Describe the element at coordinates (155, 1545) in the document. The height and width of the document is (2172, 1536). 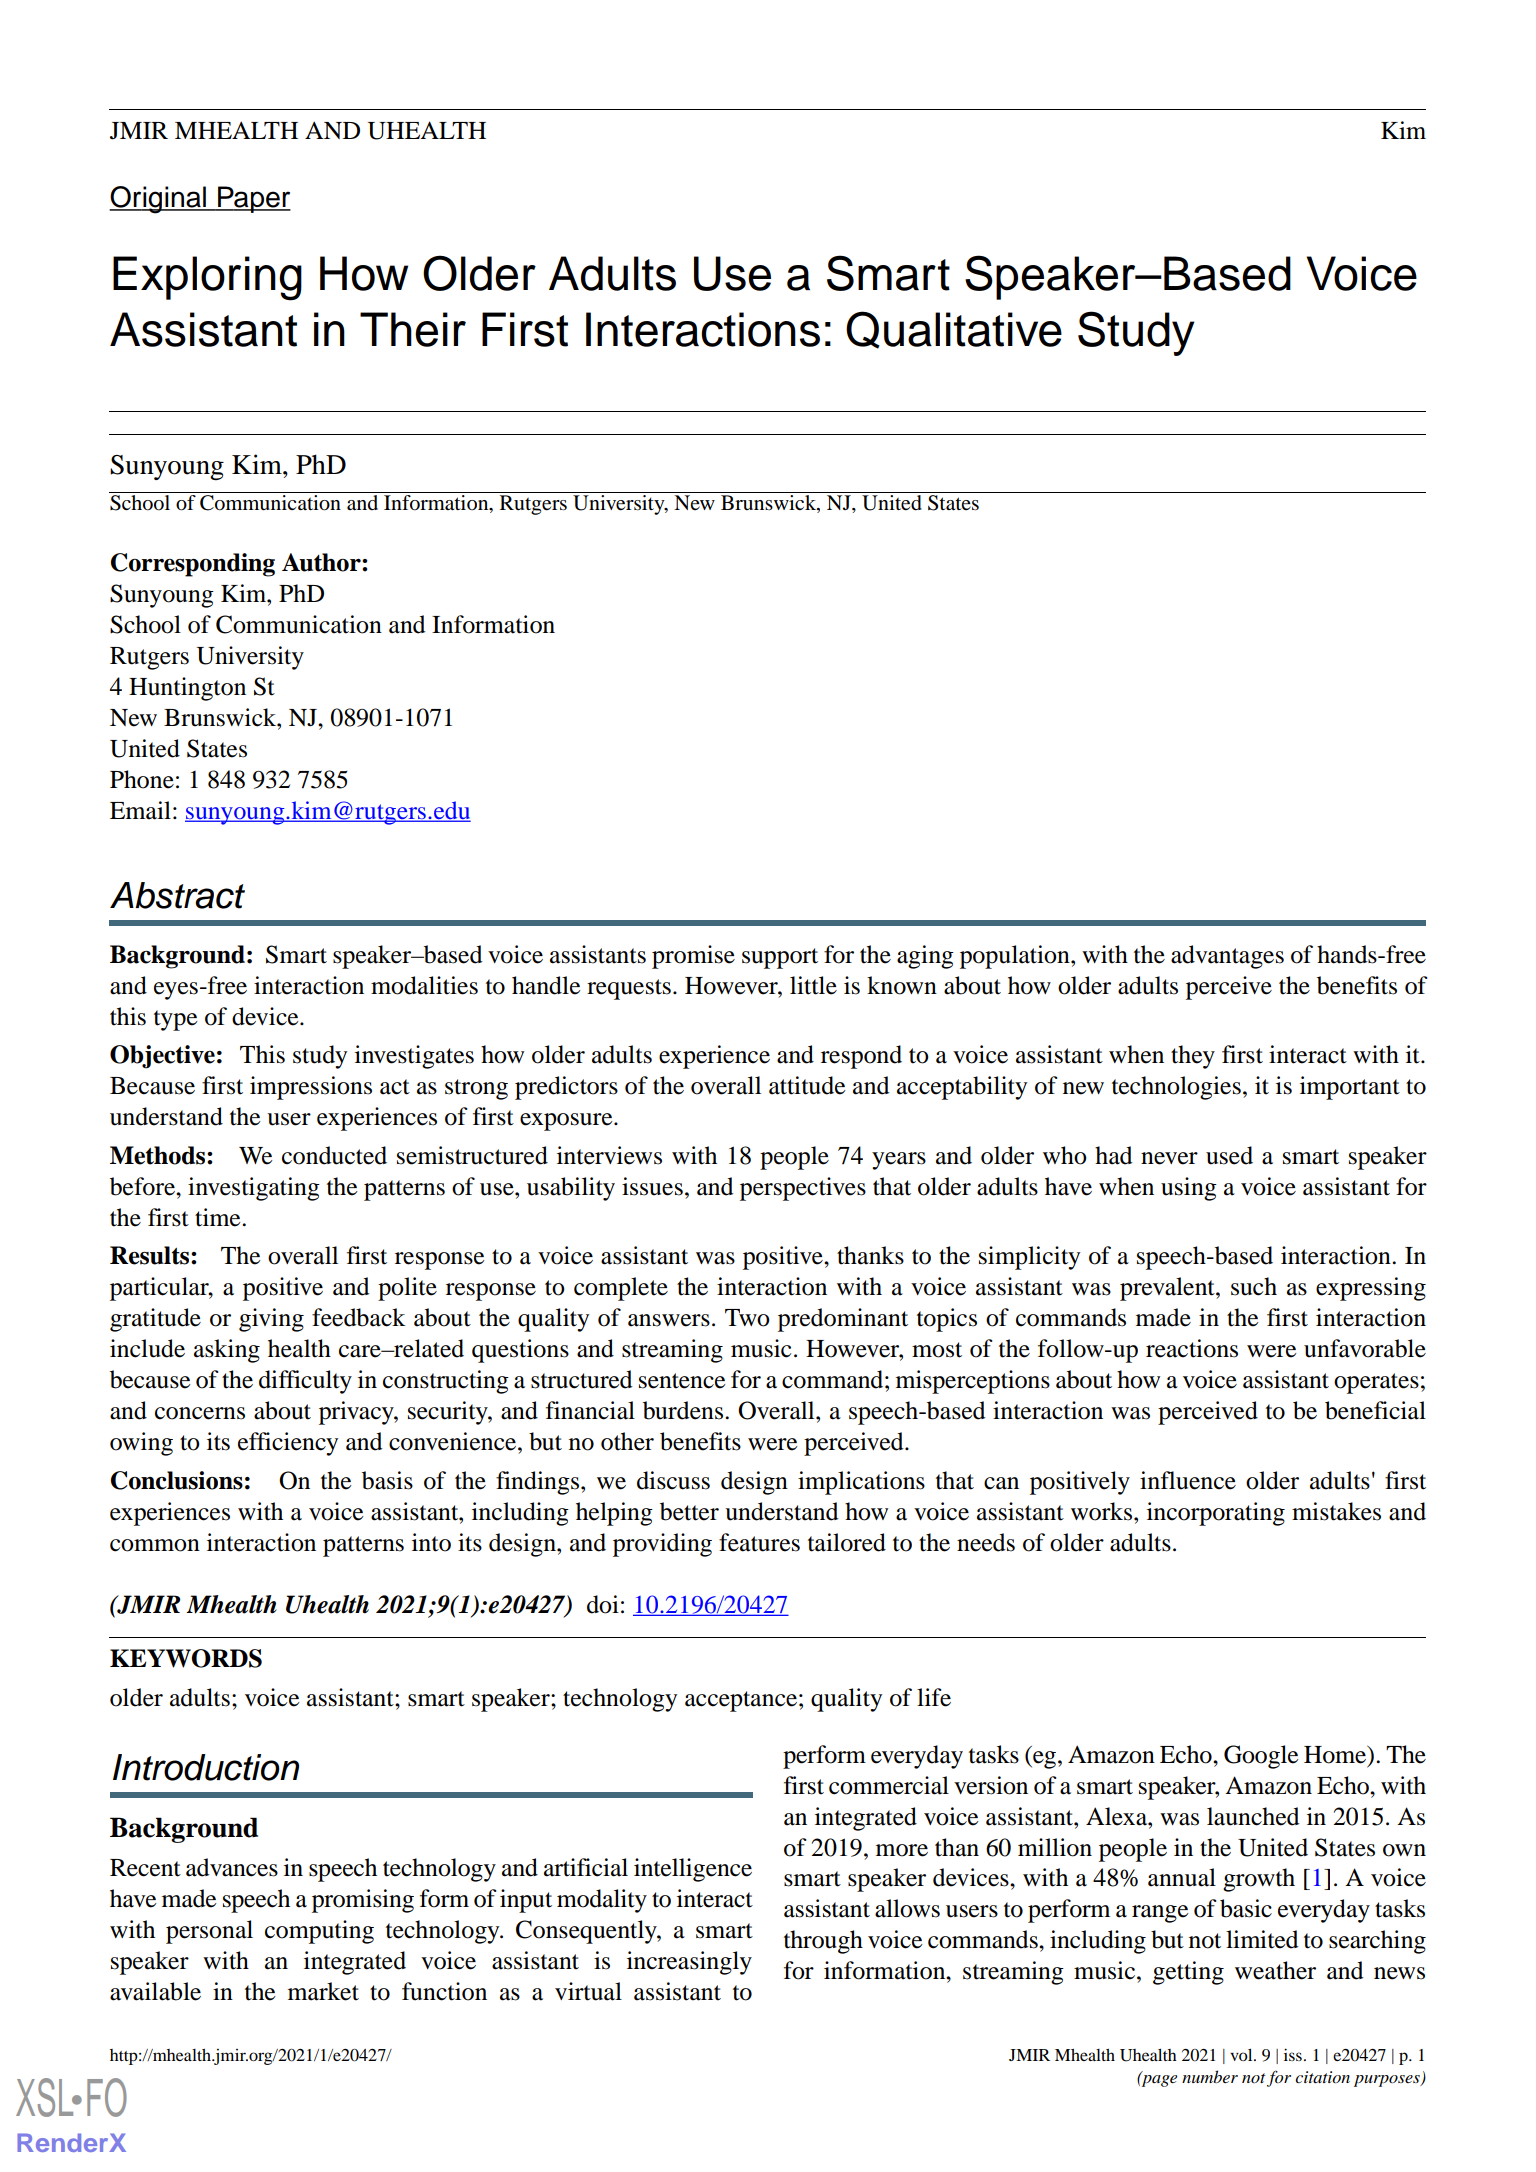
I see `common` at that location.
